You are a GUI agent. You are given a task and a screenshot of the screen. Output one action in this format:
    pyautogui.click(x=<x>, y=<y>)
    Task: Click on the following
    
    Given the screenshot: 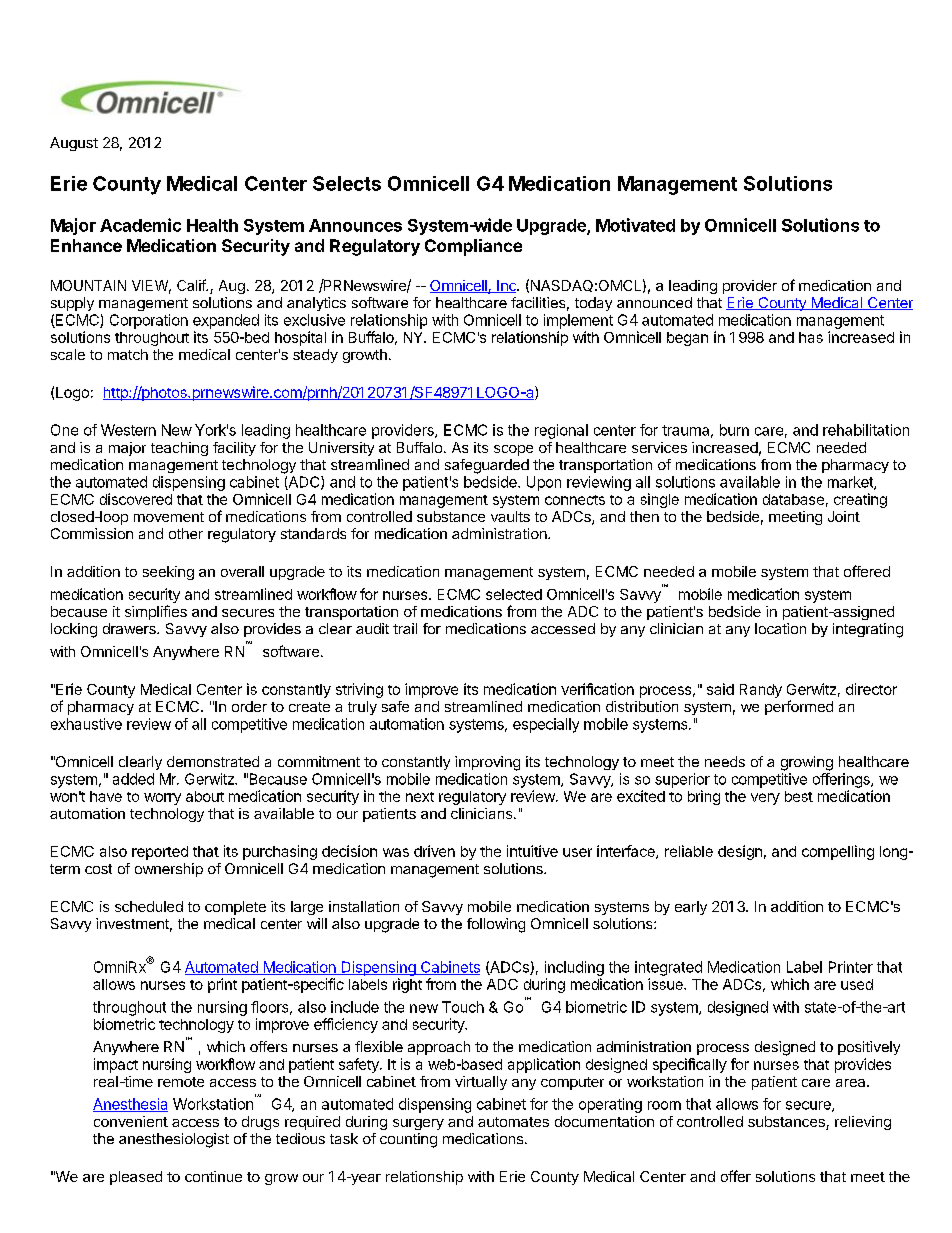 What is the action you would take?
    pyautogui.click(x=496, y=925)
